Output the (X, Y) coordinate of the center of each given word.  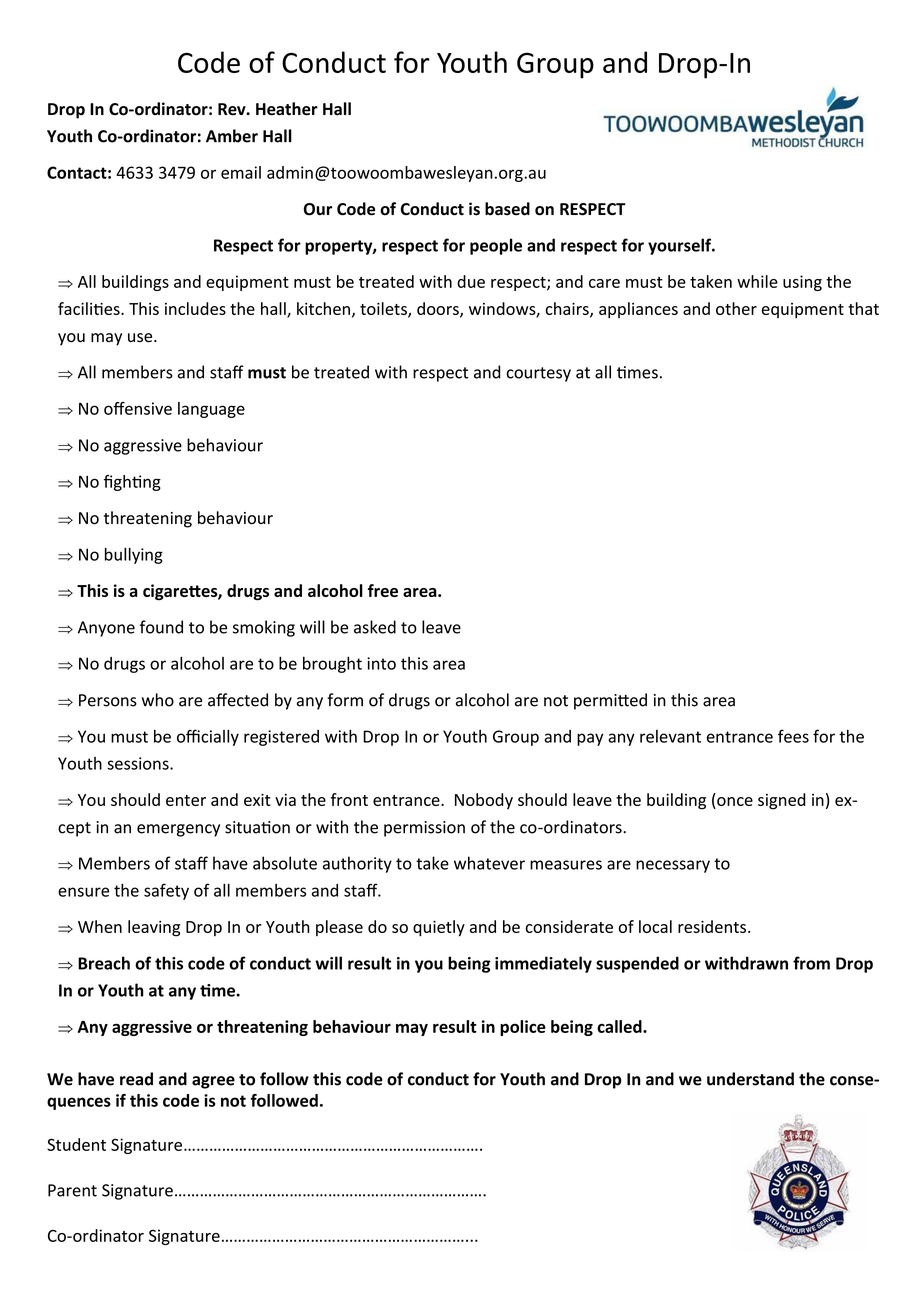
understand (750, 1079)
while (757, 281)
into (381, 663)
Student (76, 1144)
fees (793, 736)
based (507, 209)
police (523, 1028)
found (161, 627)
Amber (232, 136)
